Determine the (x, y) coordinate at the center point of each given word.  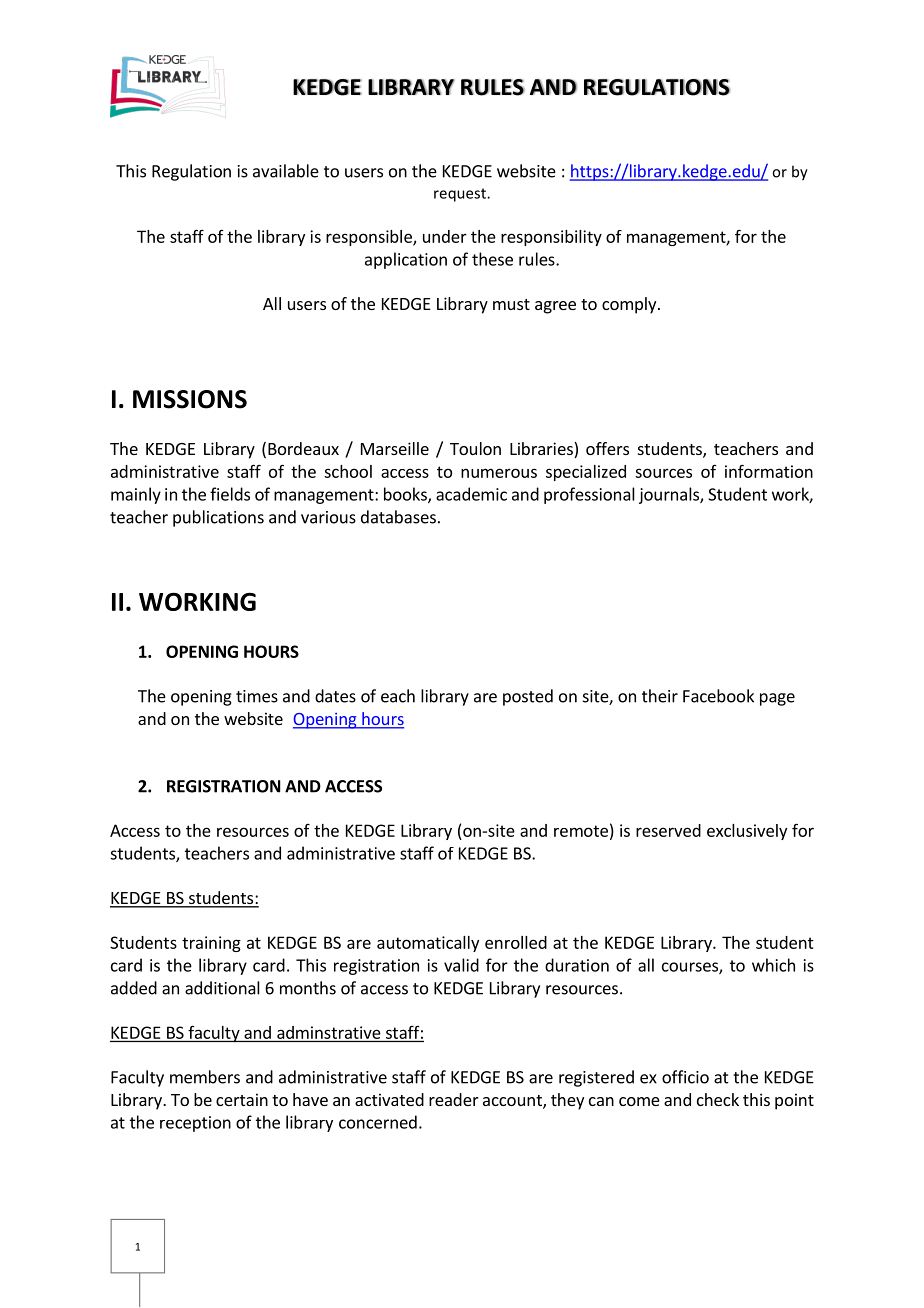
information (769, 471)
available (286, 171)
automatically (428, 944)
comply (630, 305)
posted (528, 697)
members (205, 1077)
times (257, 696)
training (211, 944)
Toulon (475, 448)
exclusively (747, 832)
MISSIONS (190, 399)
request (461, 195)
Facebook (718, 696)
